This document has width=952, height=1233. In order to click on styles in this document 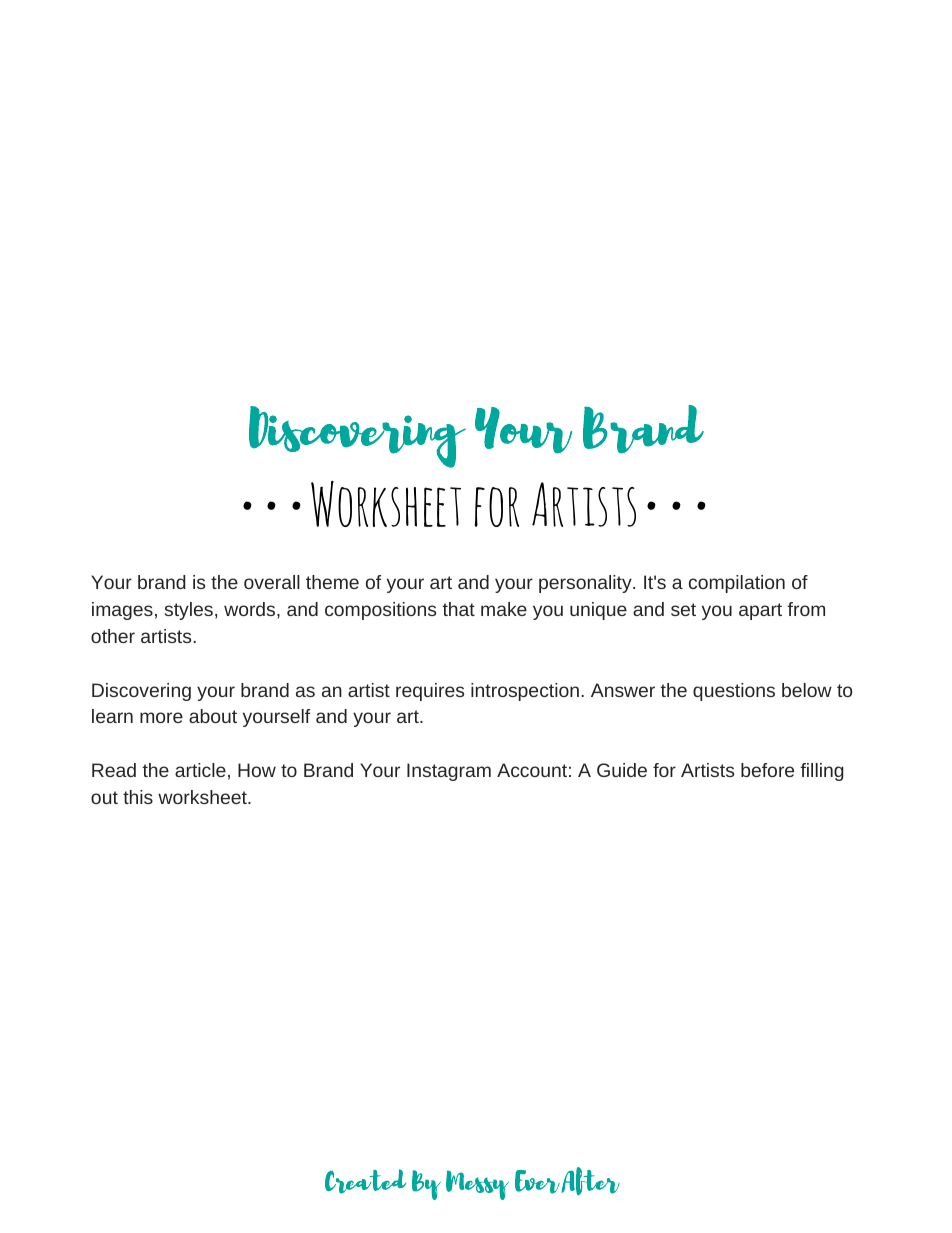, I will do `click(189, 611)`.
